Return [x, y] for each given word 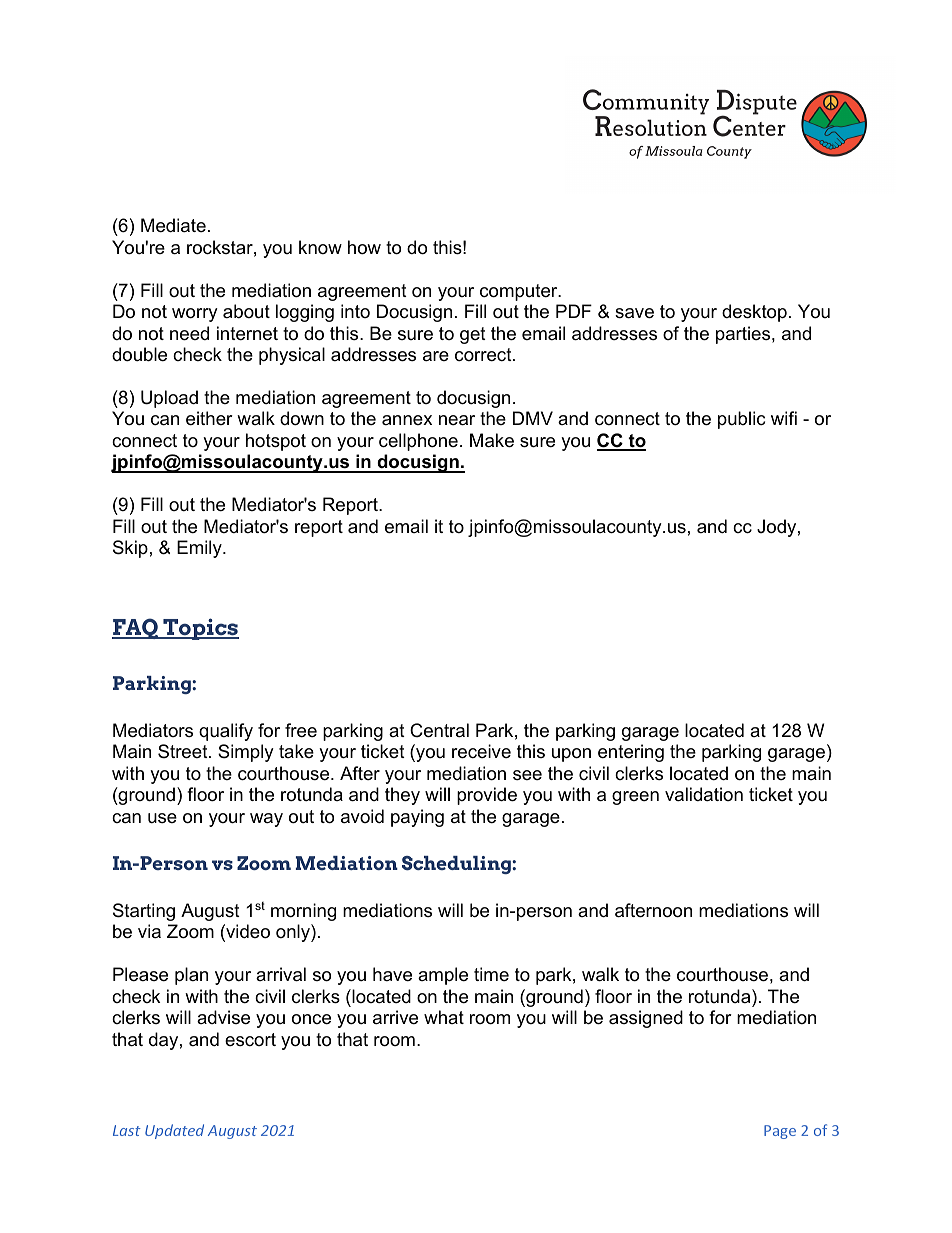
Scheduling [457, 865]
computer [520, 292]
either [209, 418]
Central [439, 730]
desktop [754, 313]
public [741, 420]
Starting [144, 912]
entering [631, 753]
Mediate [173, 225]
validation [704, 794]
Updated [174, 1131]
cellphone [418, 442]
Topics [200, 629]
